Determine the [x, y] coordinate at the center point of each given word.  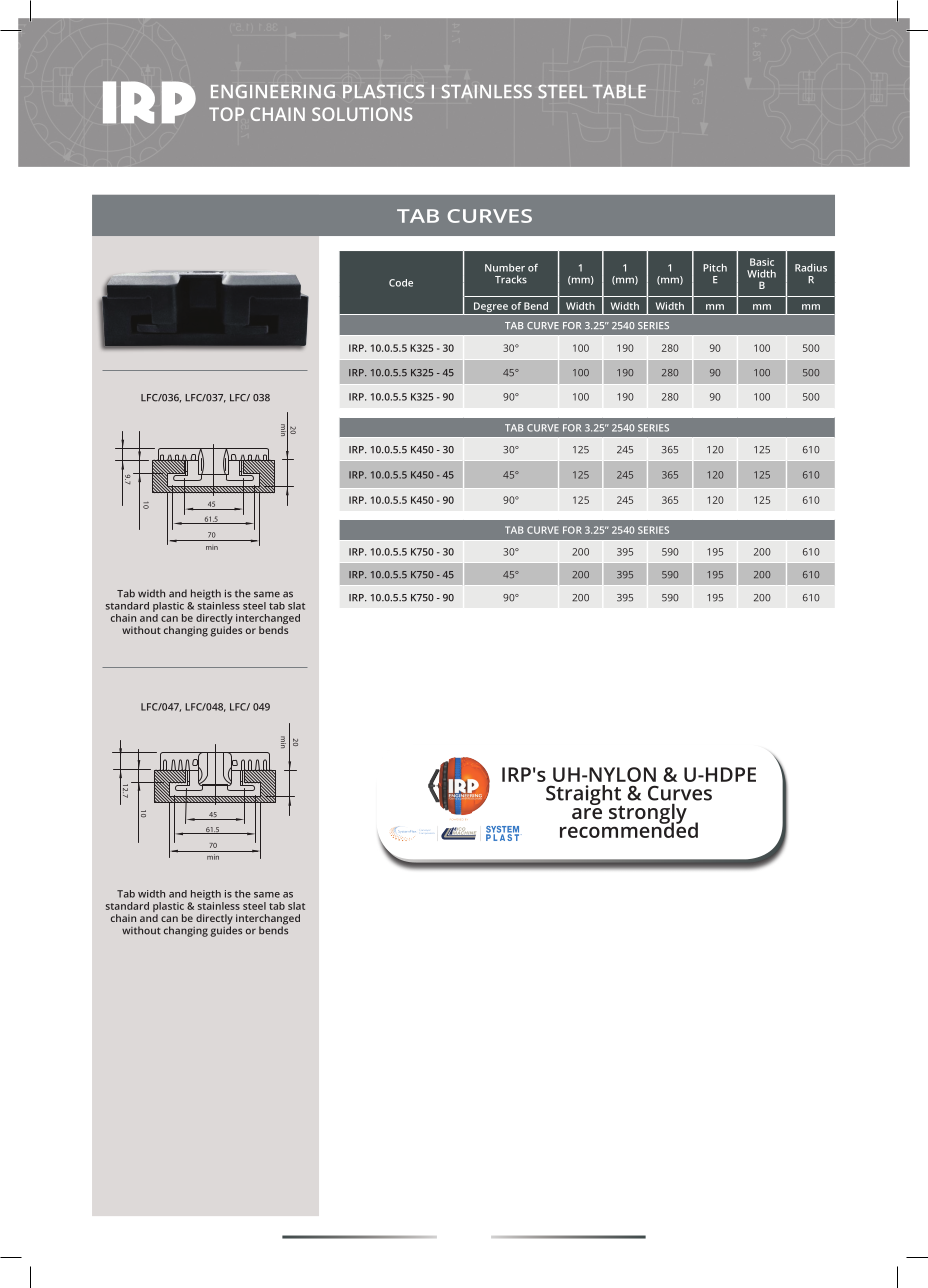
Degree [491, 308]
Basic [762, 262]
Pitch [715, 268]
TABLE [619, 91]
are [587, 813]
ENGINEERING [273, 91]
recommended [629, 829]
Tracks [511, 279]
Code [401, 283]
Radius [811, 268]
